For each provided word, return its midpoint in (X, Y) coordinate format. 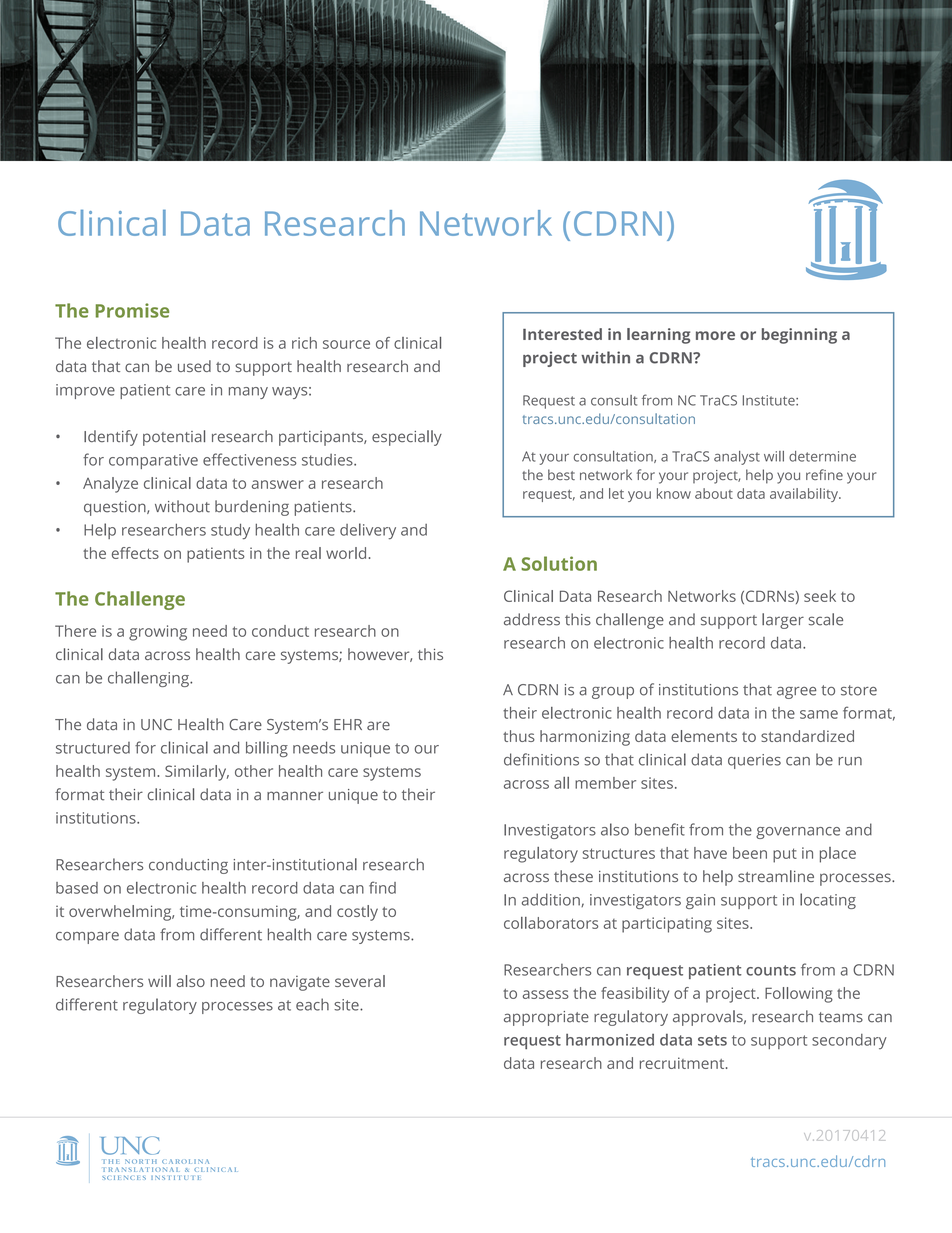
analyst (737, 458)
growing (158, 633)
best (561, 474)
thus (519, 736)
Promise (132, 310)
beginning (799, 336)
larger (783, 621)
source (346, 344)
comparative (153, 461)
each (312, 1004)
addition (552, 900)
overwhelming (121, 913)
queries (754, 761)
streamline (776, 876)
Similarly (197, 773)
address (532, 619)
